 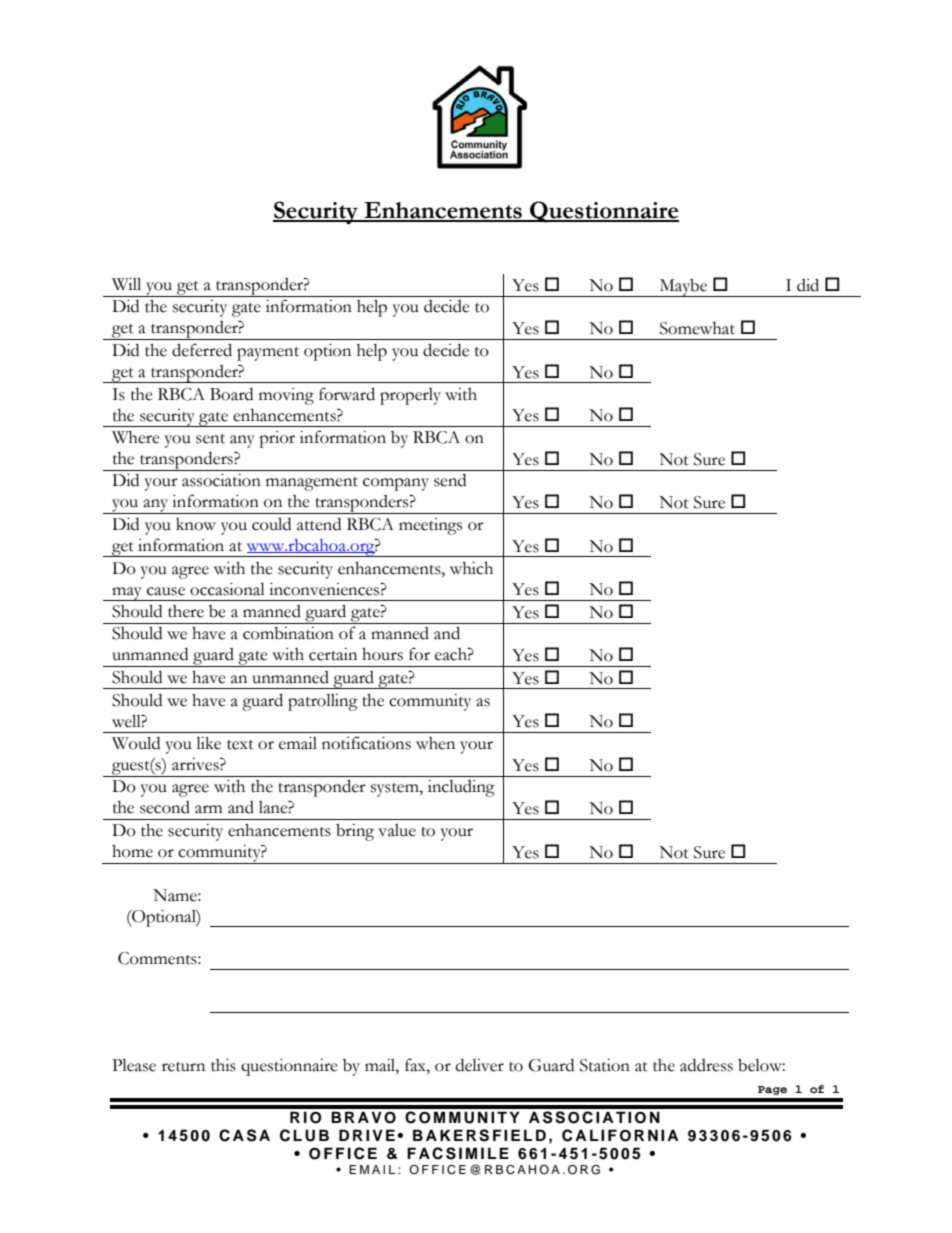 I want to click on CASA, so click(x=244, y=1135).
